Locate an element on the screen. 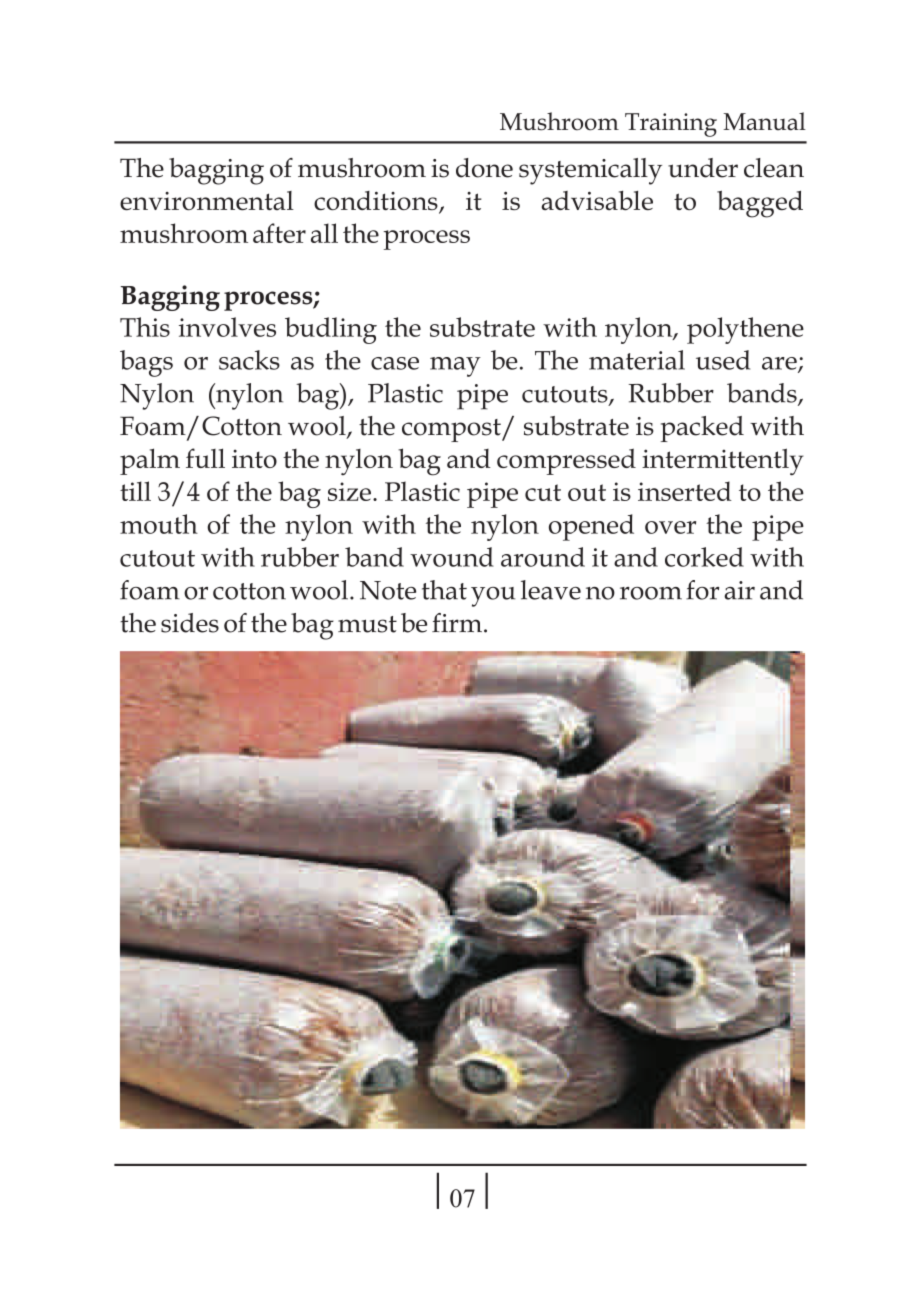  sacks is located at coordinates (249, 360).
